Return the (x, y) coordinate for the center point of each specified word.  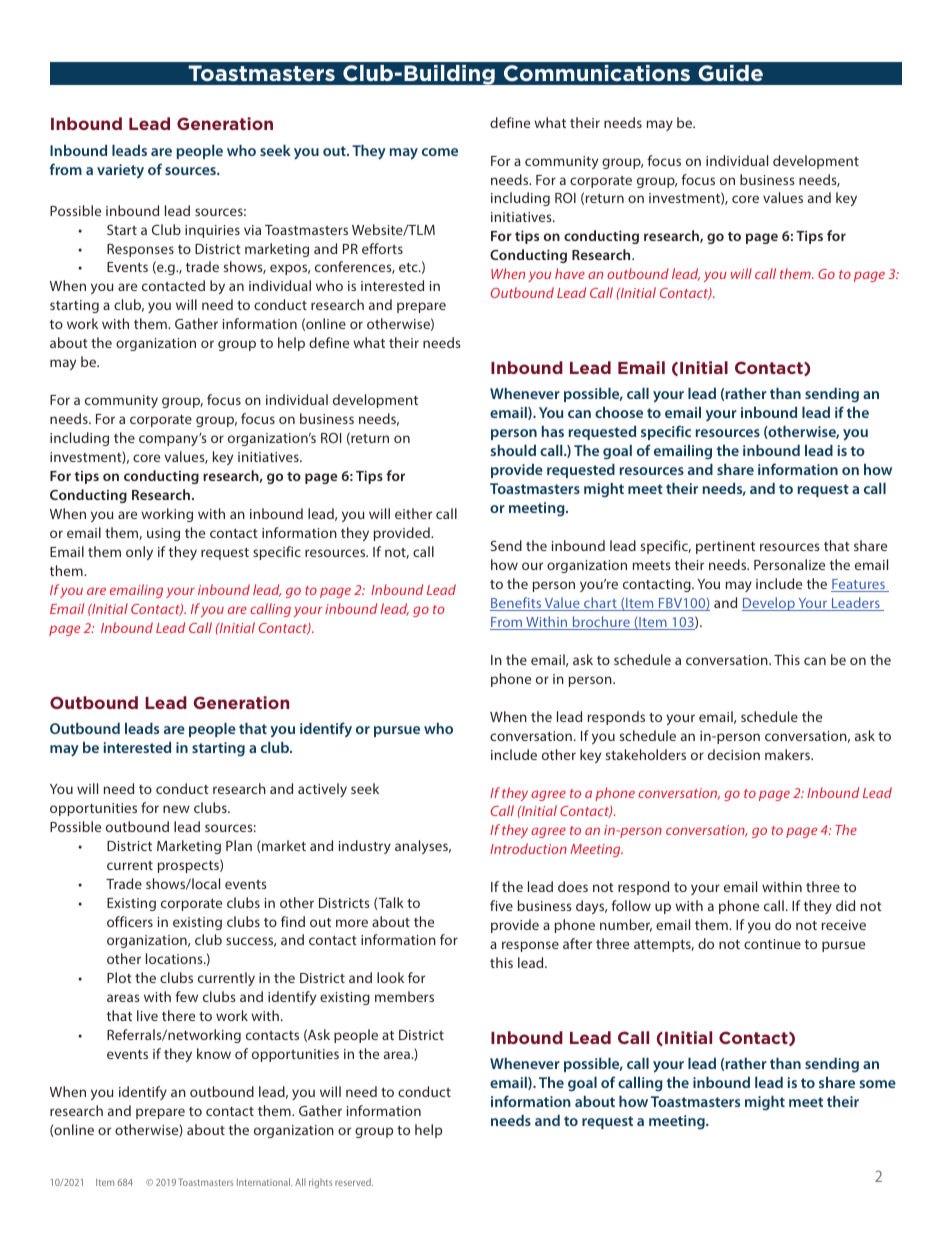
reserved (354, 1182)
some (877, 1084)
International (264, 1182)
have (570, 273)
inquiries (212, 231)
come (440, 152)
